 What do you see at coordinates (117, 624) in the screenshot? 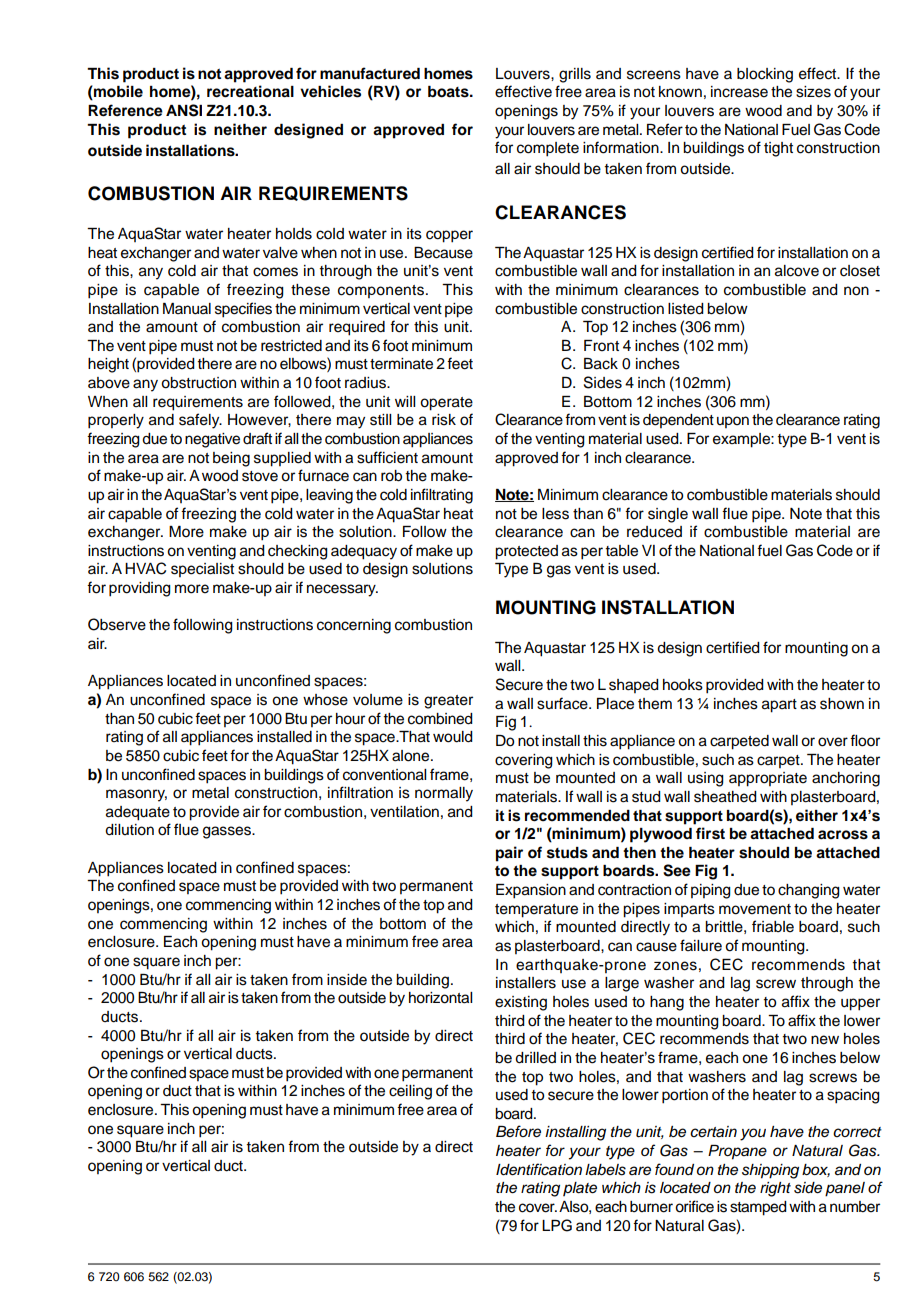
I see `Observe` at bounding box center [117, 624].
